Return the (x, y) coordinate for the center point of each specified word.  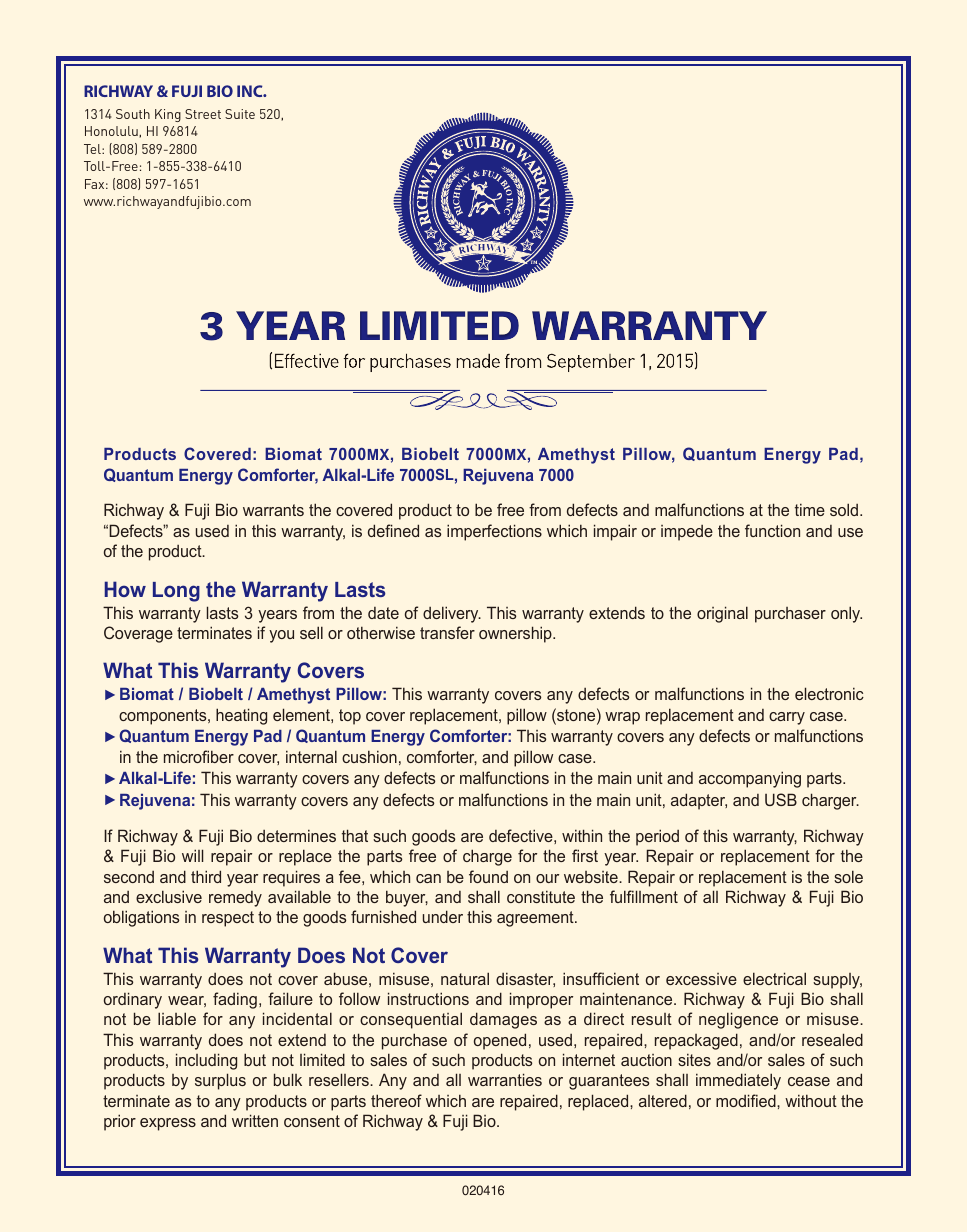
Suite (240, 114)
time (810, 509)
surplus (220, 1081)
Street (203, 114)
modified (747, 1100)
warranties (505, 1079)
